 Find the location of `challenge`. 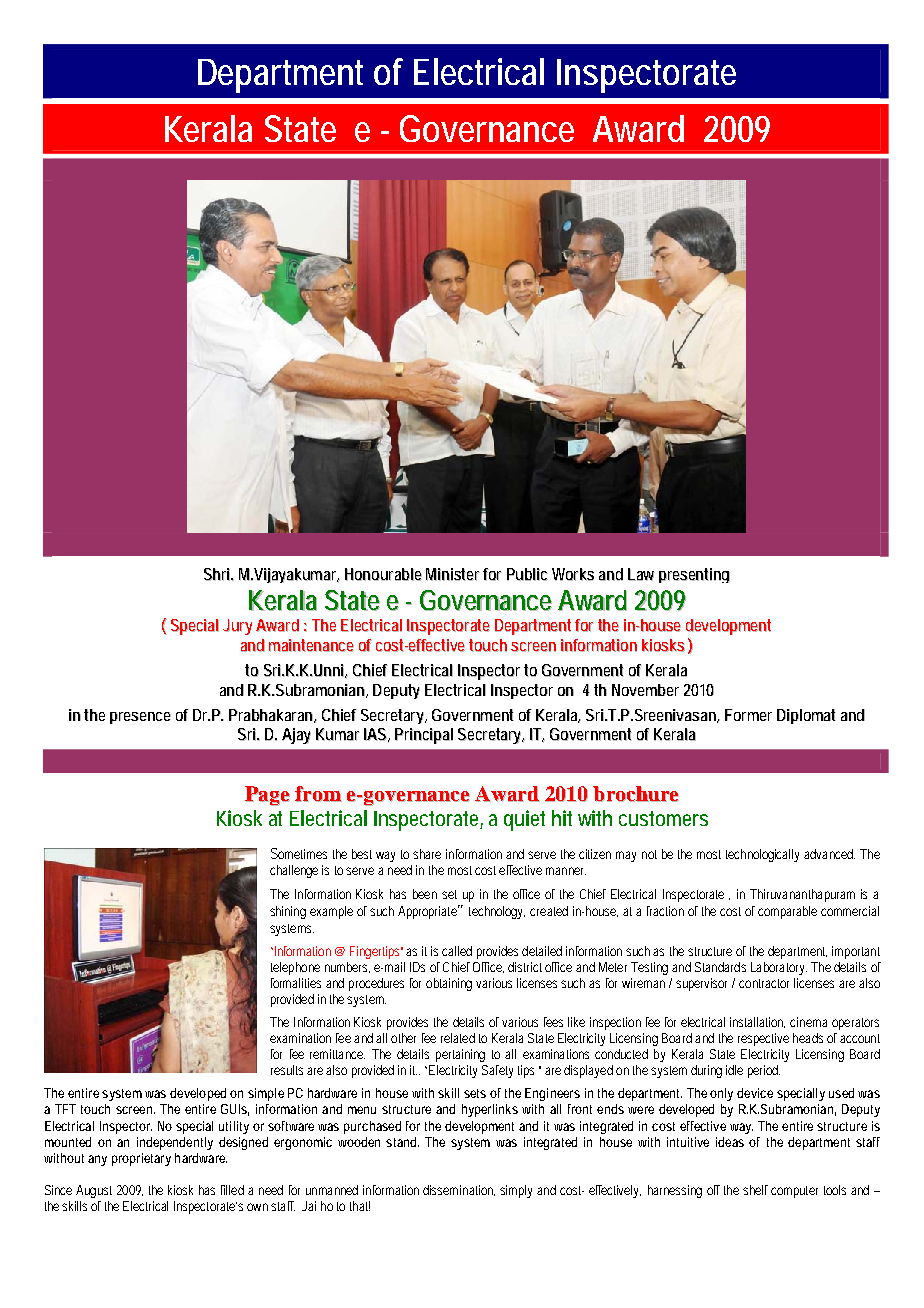

challenge is located at coordinates (294, 871).
